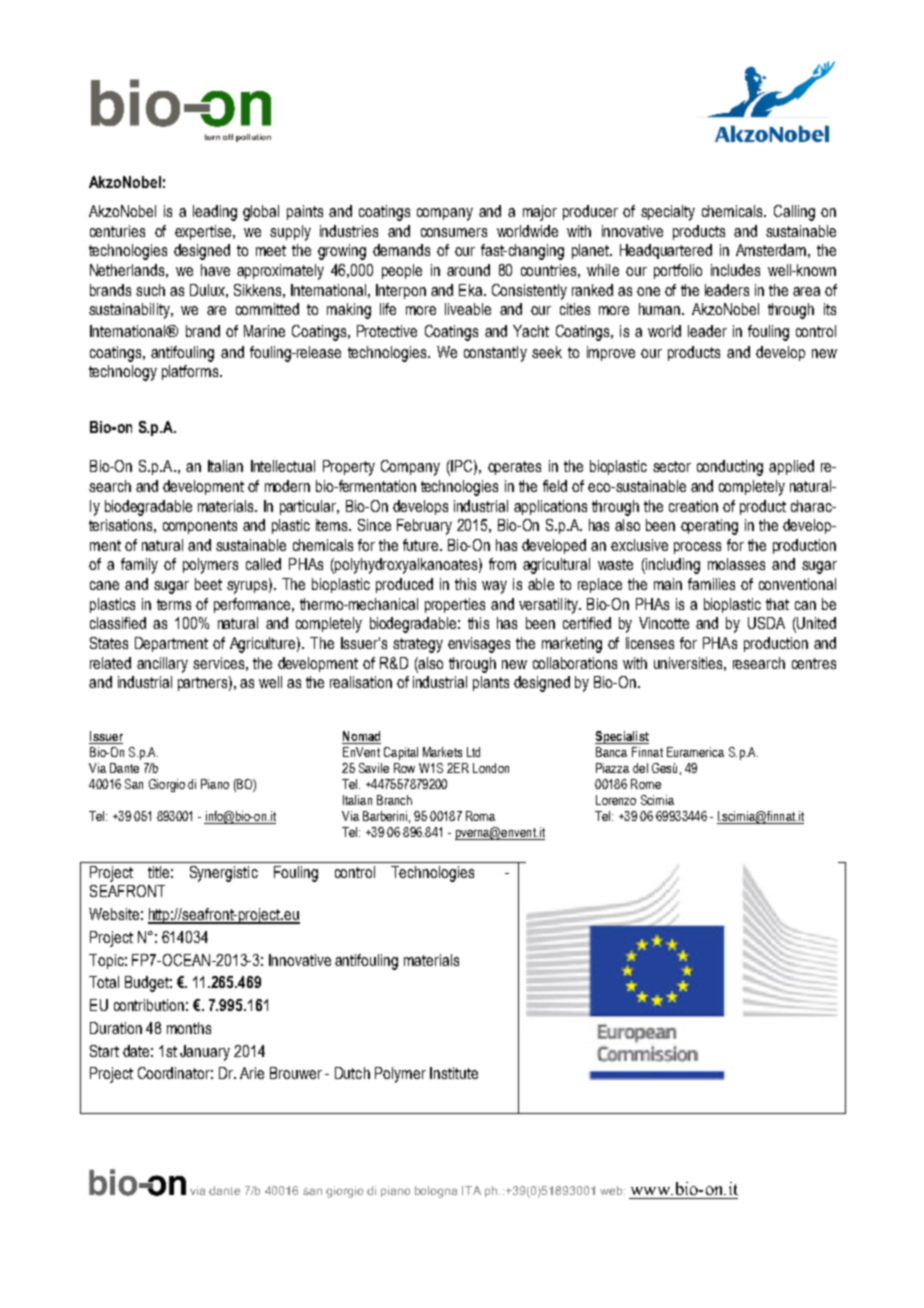  Describe the element at coordinates (616, 800) in the image. I see `Lorenzo` at that location.
